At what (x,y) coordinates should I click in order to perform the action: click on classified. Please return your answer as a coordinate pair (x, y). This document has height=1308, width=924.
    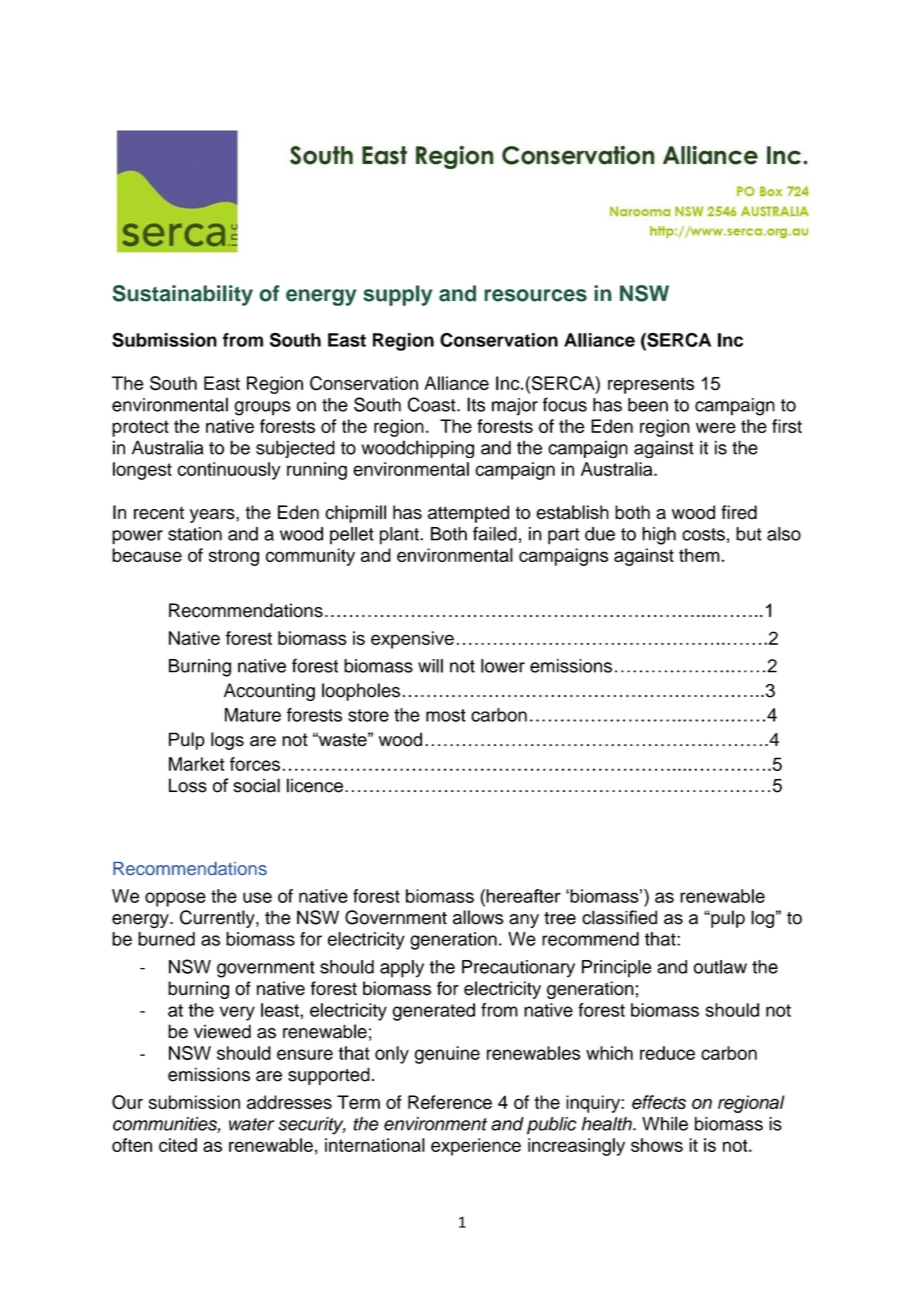
    Looking at the image, I should click on (619, 917).
